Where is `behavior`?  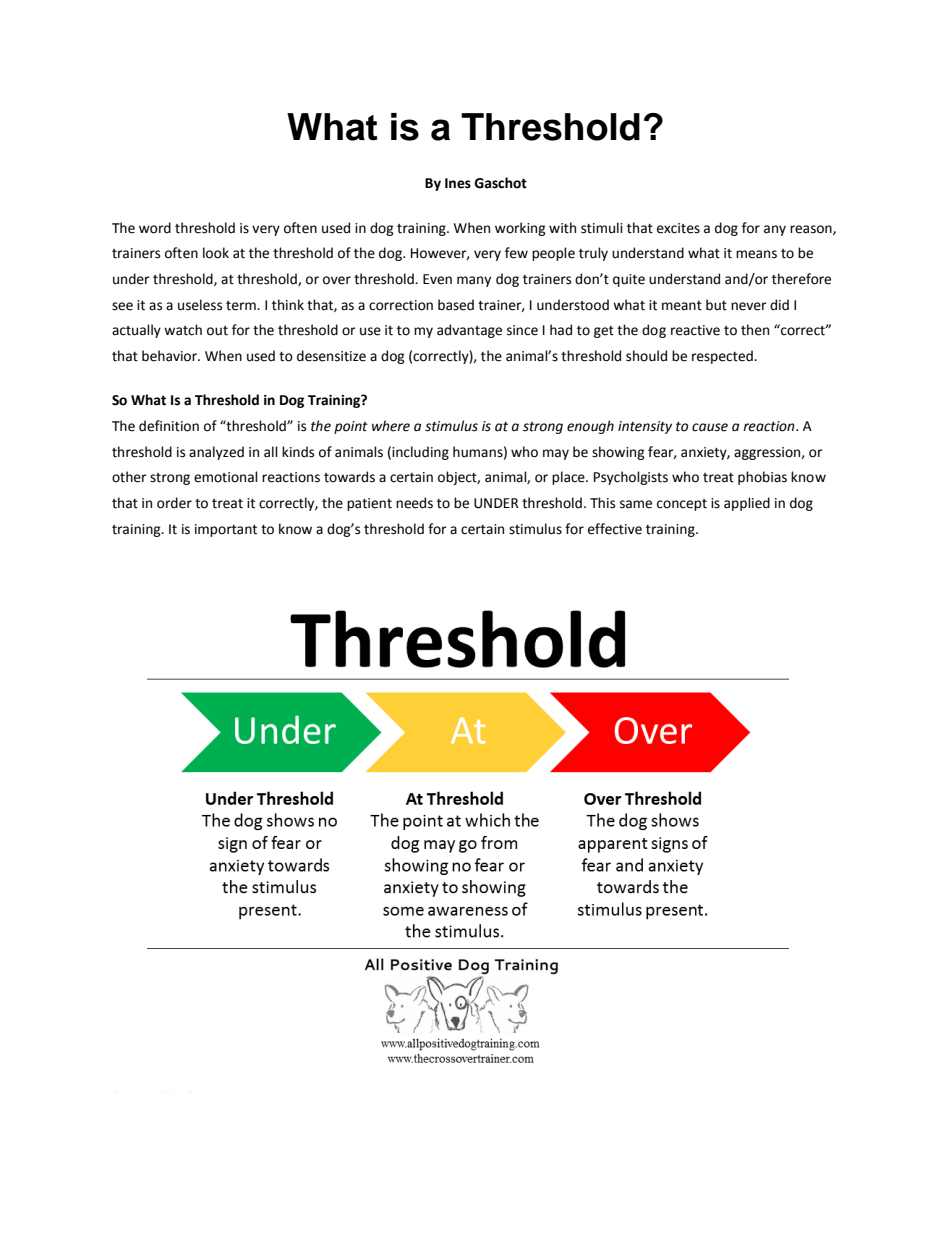
behavior is located at coordinates (170, 356).
